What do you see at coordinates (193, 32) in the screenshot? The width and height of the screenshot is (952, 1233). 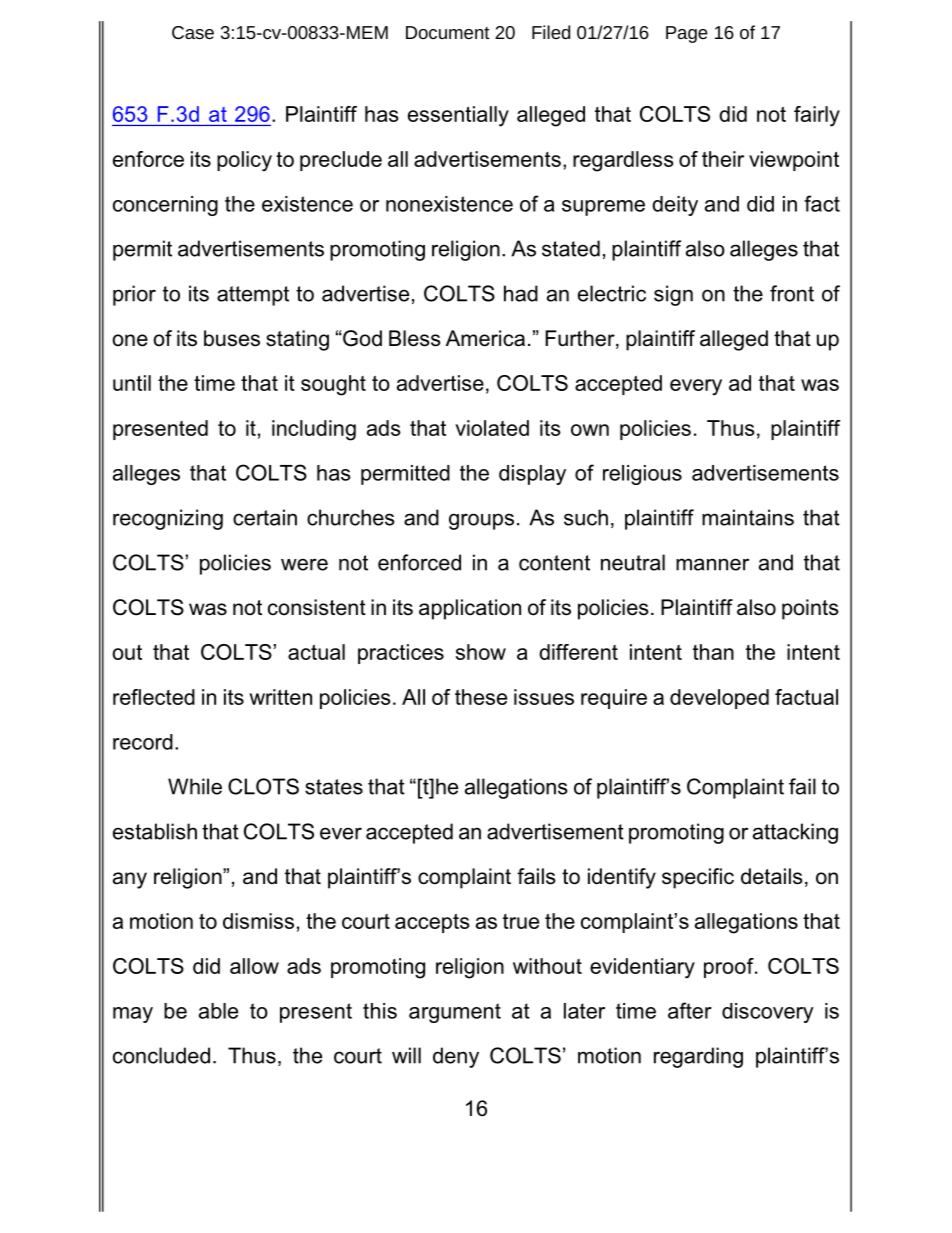 I see `Case` at bounding box center [193, 32].
